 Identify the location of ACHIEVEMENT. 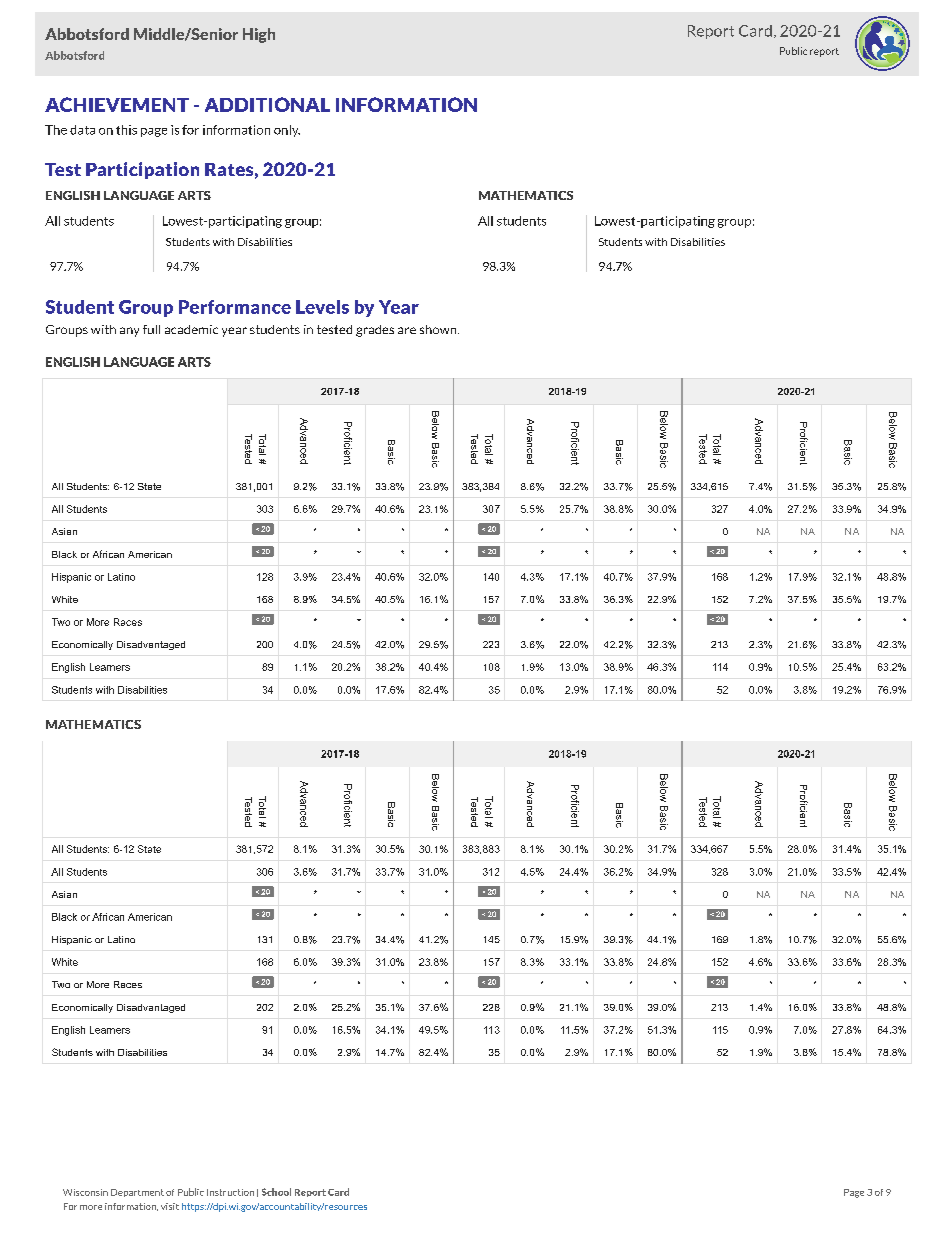
(117, 104).
